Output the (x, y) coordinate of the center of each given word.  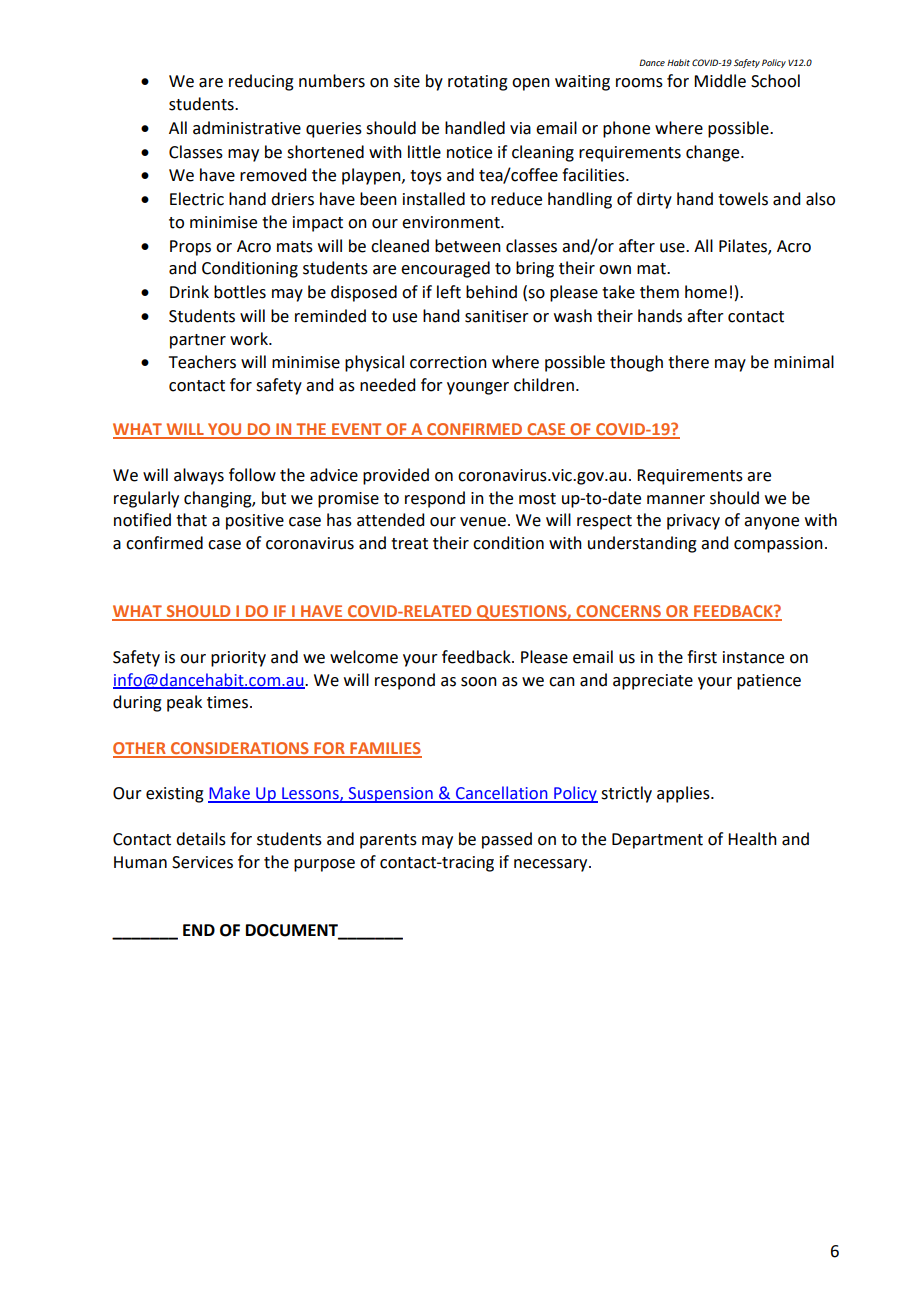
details (201, 839)
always (199, 476)
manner (676, 500)
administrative (247, 128)
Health (752, 839)
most (537, 499)
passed (507, 840)
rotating (478, 83)
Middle (720, 81)
